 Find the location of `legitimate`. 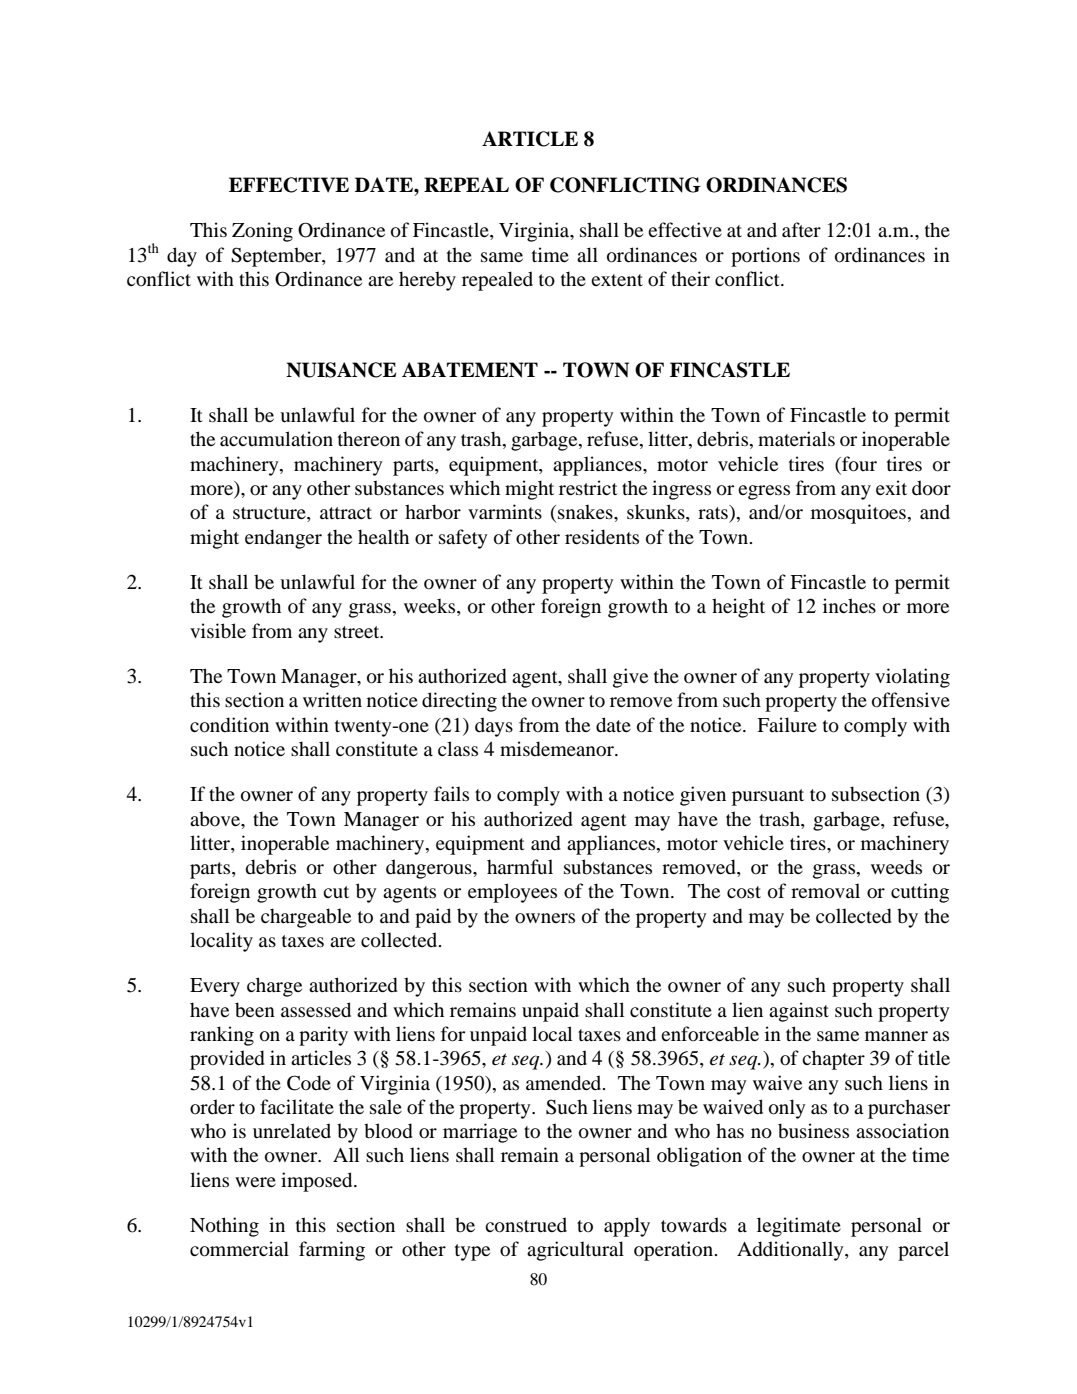

legitimate is located at coordinates (799, 1227).
